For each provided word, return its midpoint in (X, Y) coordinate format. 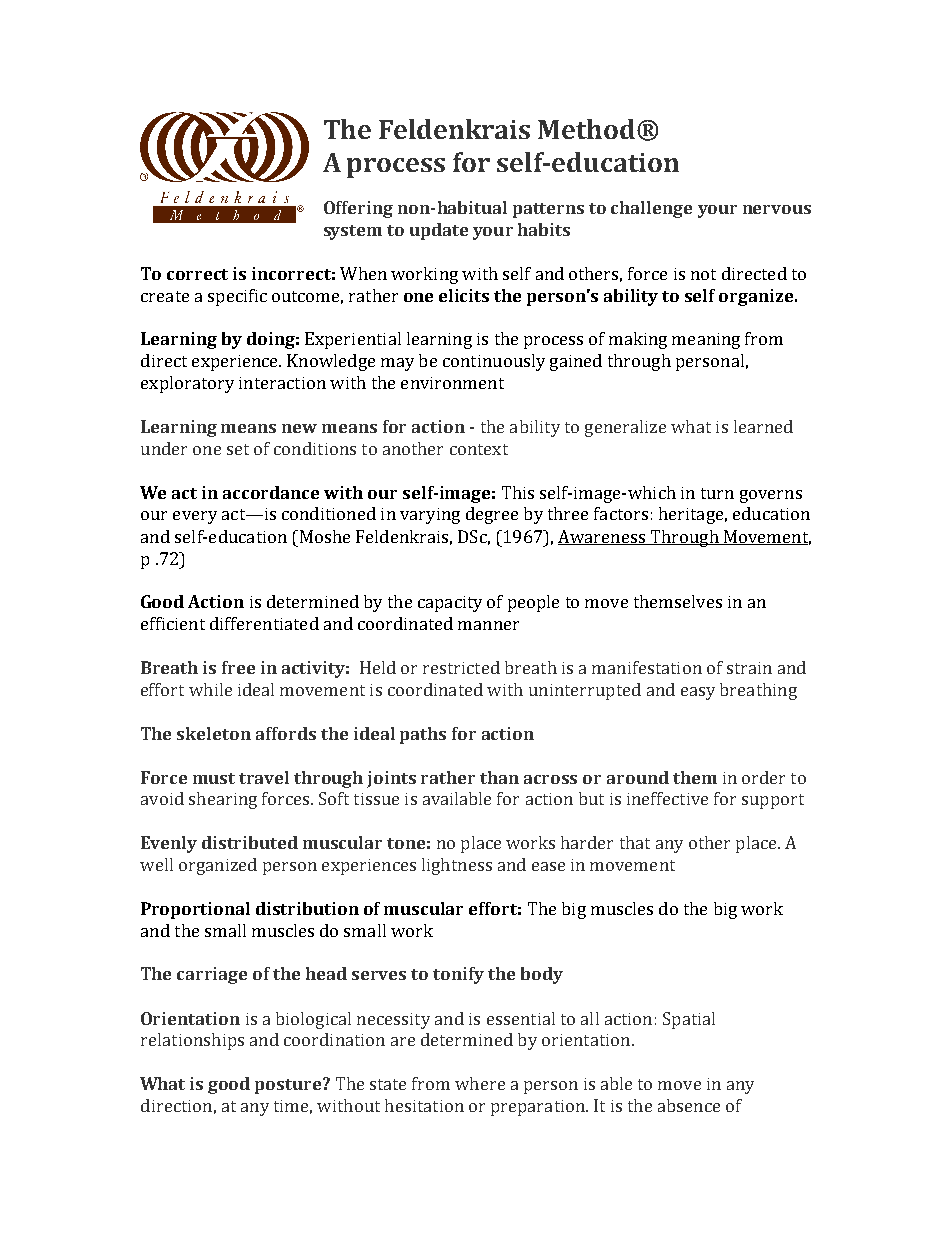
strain (749, 668)
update (439, 231)
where (480, 1083)
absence (689, 1105)
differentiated (264, 623)
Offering (358, 209)
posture (289, 1086)
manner (488, 625)
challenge (651, 209)
